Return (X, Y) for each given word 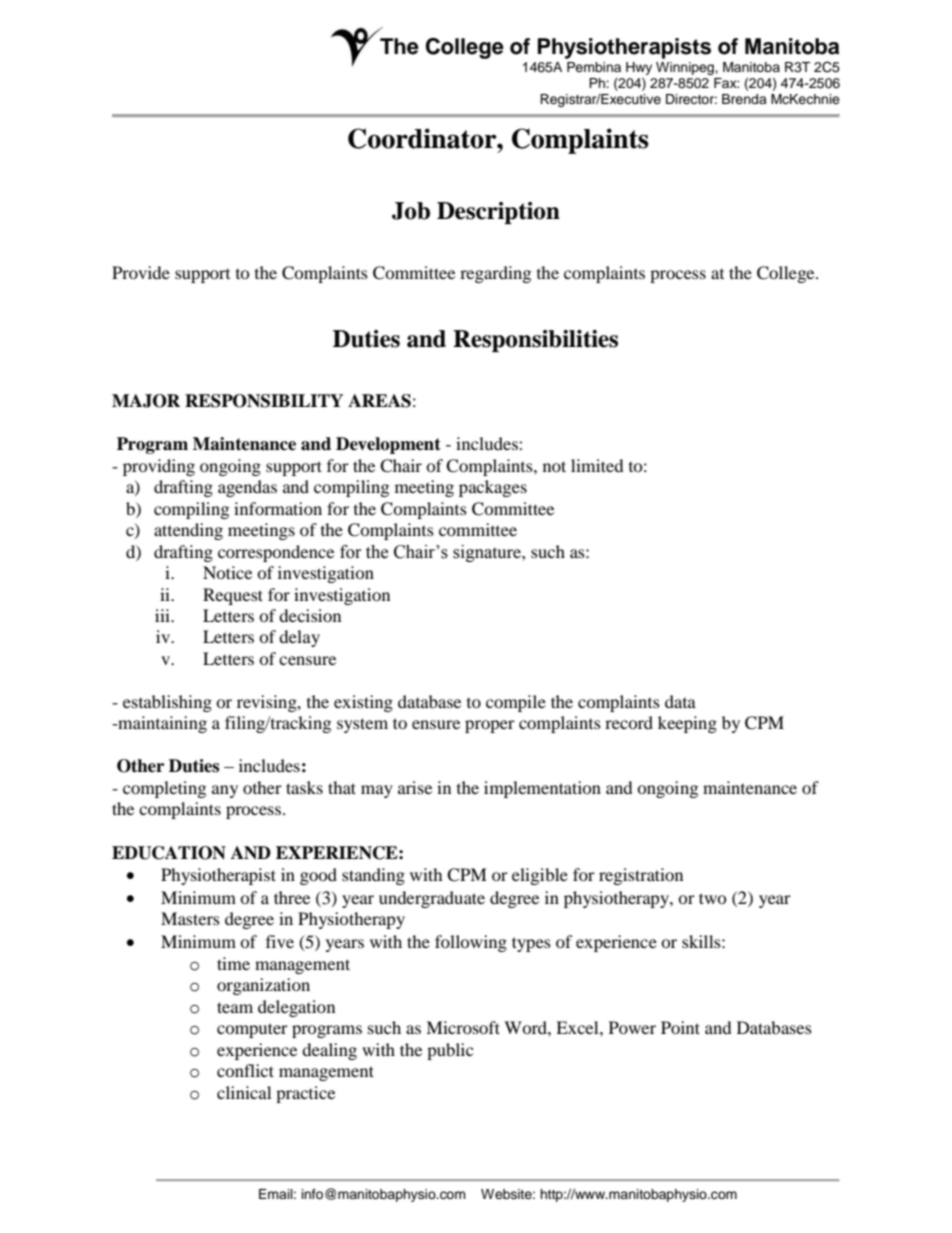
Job (411, 211)
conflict (245, 1070)
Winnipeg (686, 68)
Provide (141, 272)
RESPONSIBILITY (264, 401)
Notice (227, 572)
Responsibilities (535, 341)
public (450, 1051)
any (225, 791)
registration (641, 876)
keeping (687, 724)
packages (493, 488)
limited (597, 465)
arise (415, 787)
